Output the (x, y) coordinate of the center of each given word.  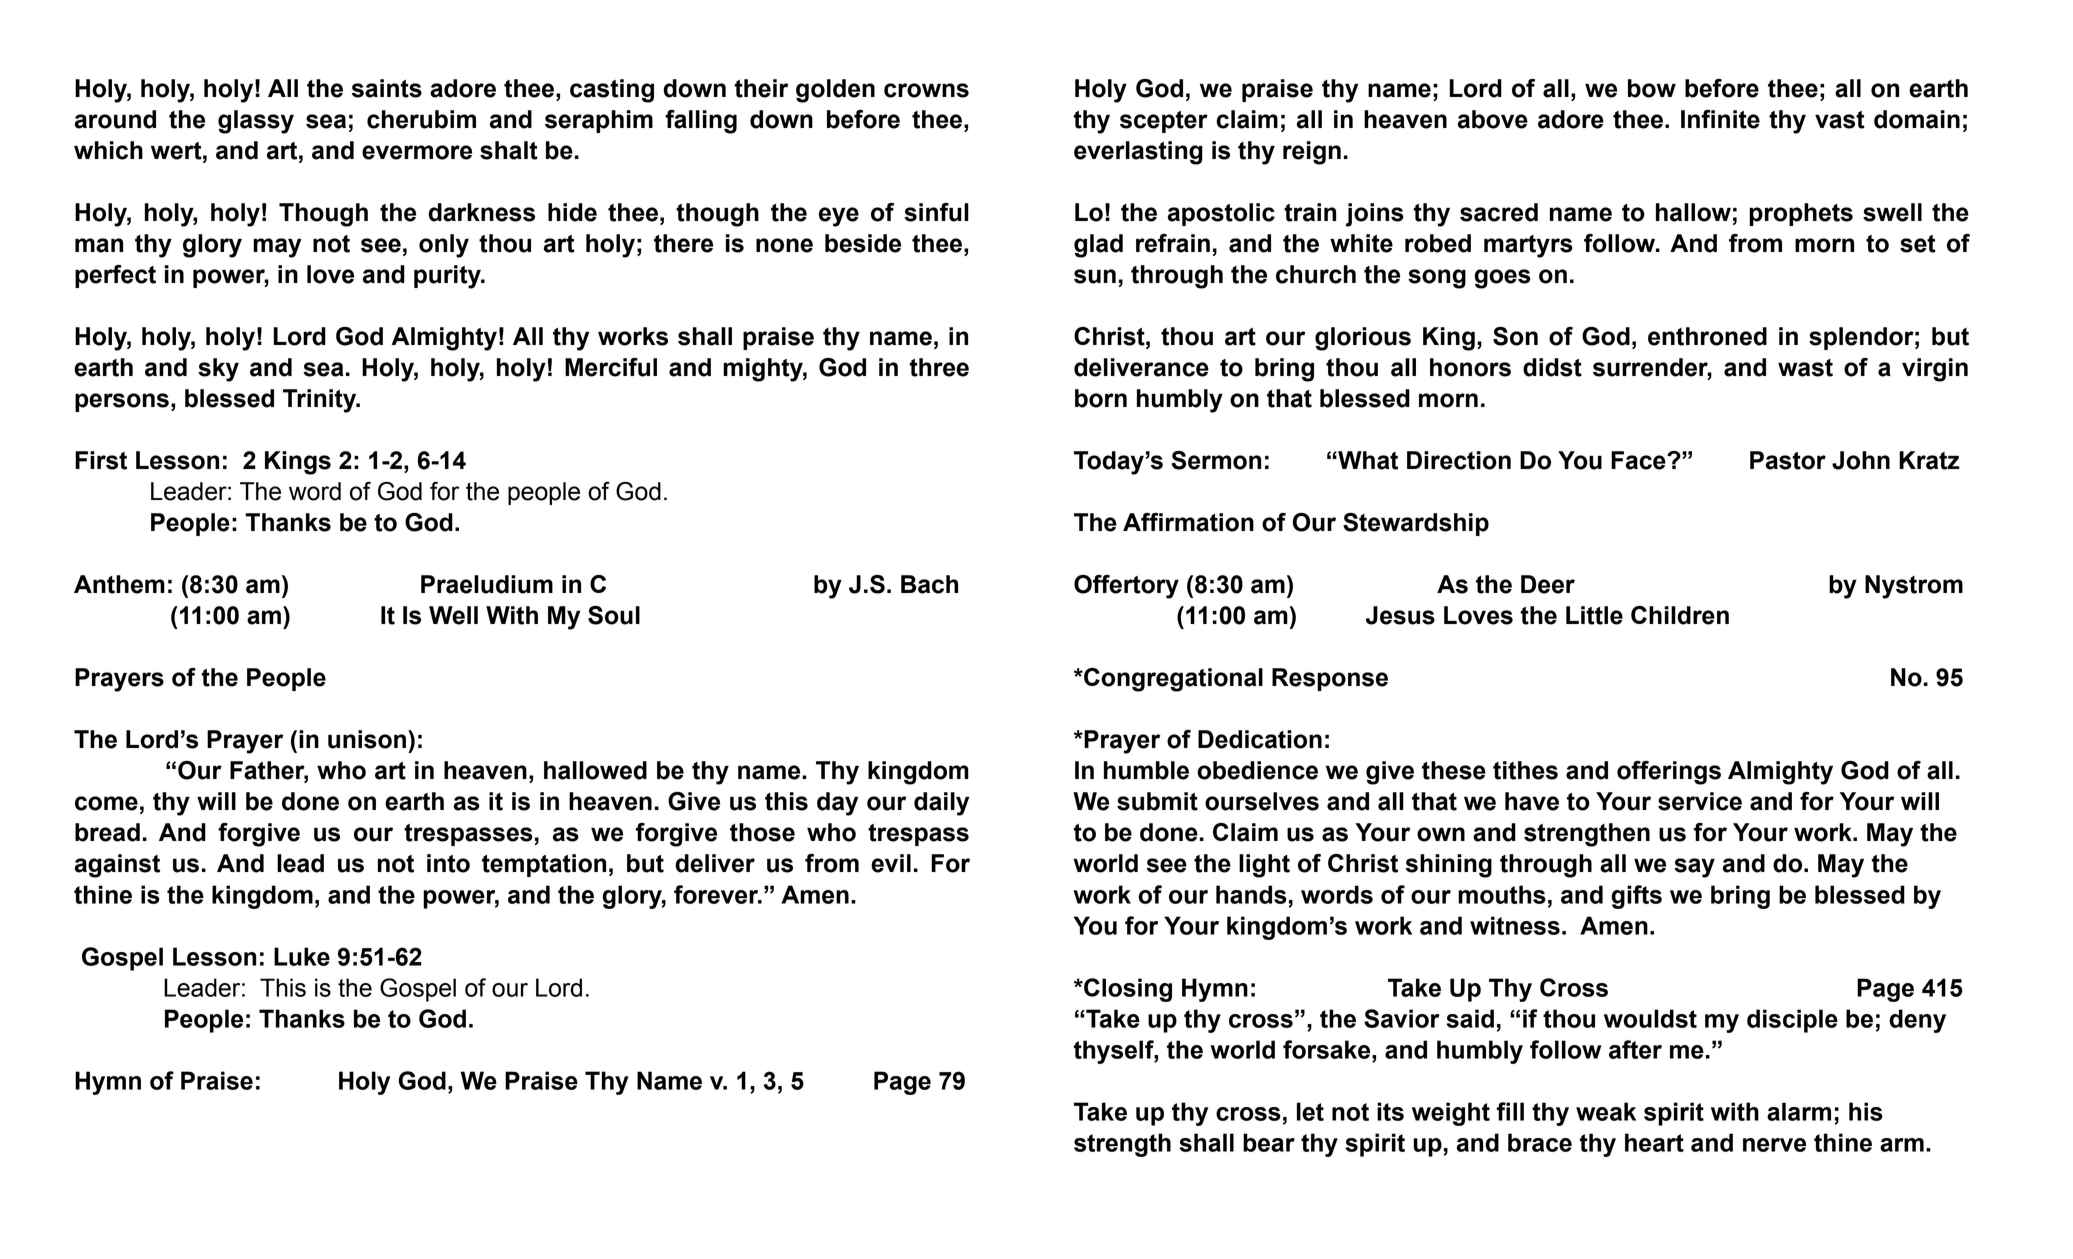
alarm (1799, 1111)
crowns (926, 90)
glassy (256, 122)
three (939, 367)
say (1694, 868)
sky (218, 370)
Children (1680, 615)
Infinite (1720, 119)
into (448, 863)
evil (891, 863)
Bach (929, 584)
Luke (302, 956)
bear (1269, 1142)
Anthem (119, 584)
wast (1805, 368)
